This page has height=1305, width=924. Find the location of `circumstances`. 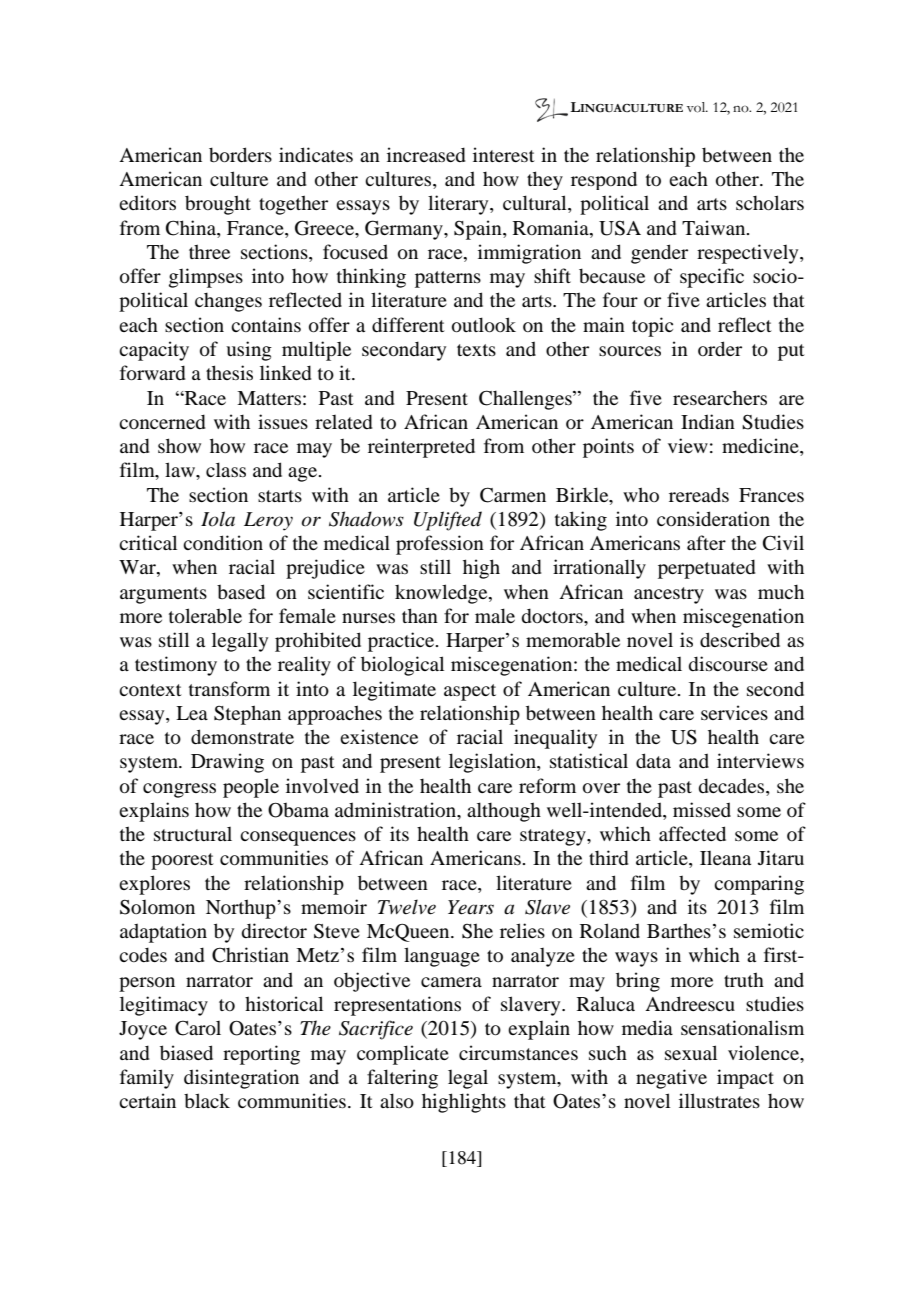

circumstances is located at coordinates (518, 1052).
